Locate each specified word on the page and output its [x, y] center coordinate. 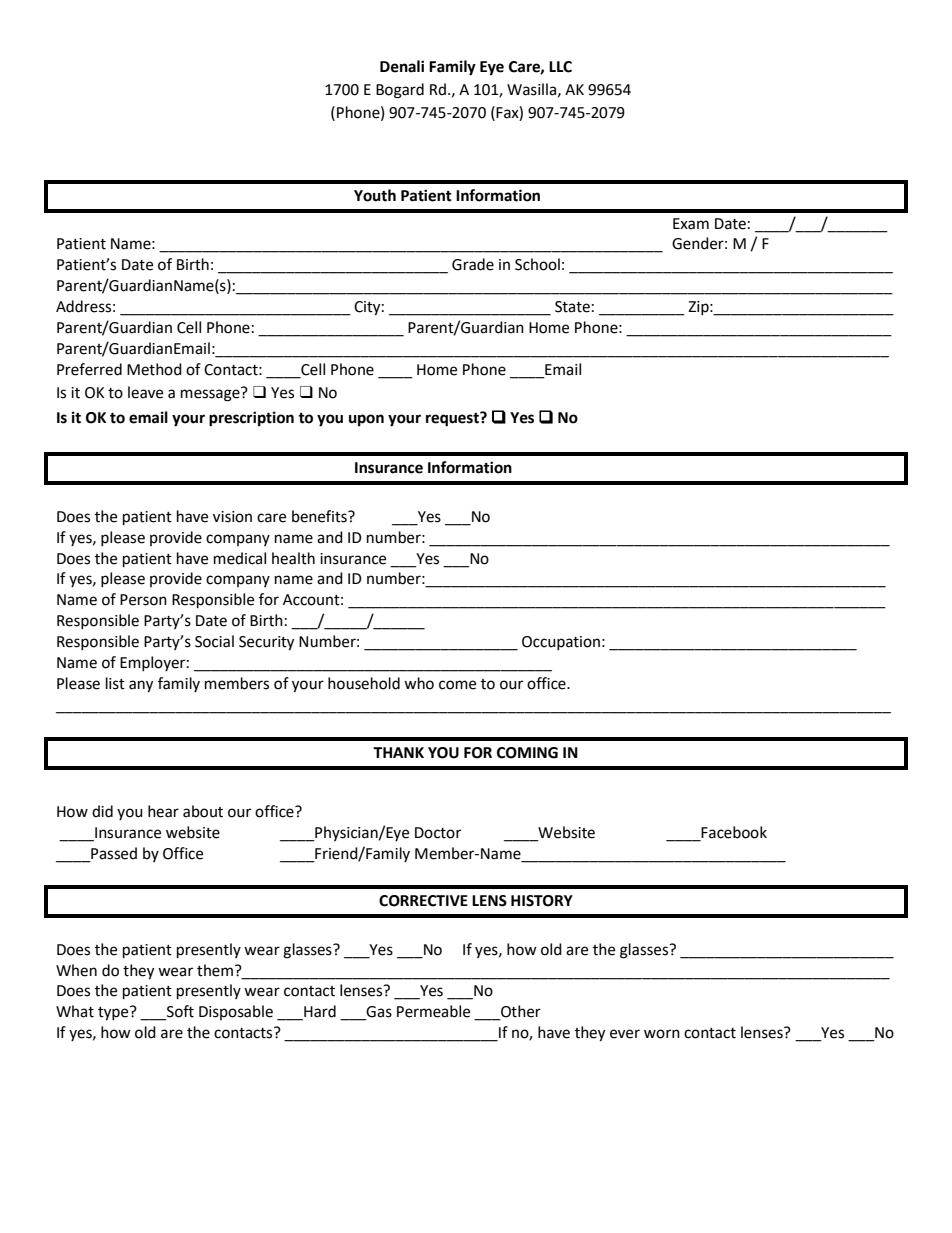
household [364, 683]
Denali [402, 66]
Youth [375, 195]
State [572, 307]
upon [366, 420]
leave [145, 392]
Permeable [433, 1011]
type [114, 1013]
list [115, 683]
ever [625, 1034]
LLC [560, 67]
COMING [527, 753]
